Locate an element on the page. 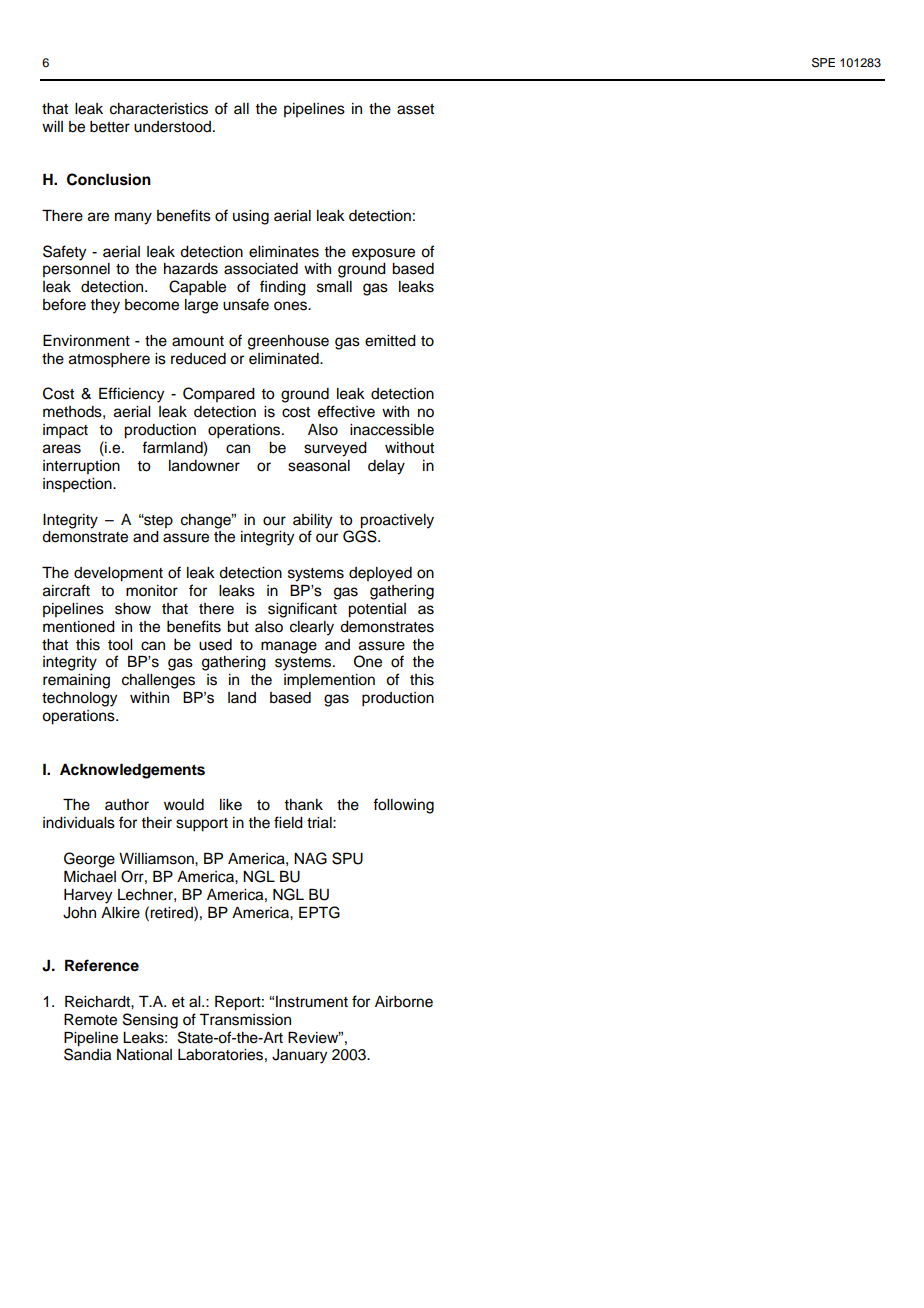 The image size is (924, 1308). deployed is located at coordinates (380, 574).
